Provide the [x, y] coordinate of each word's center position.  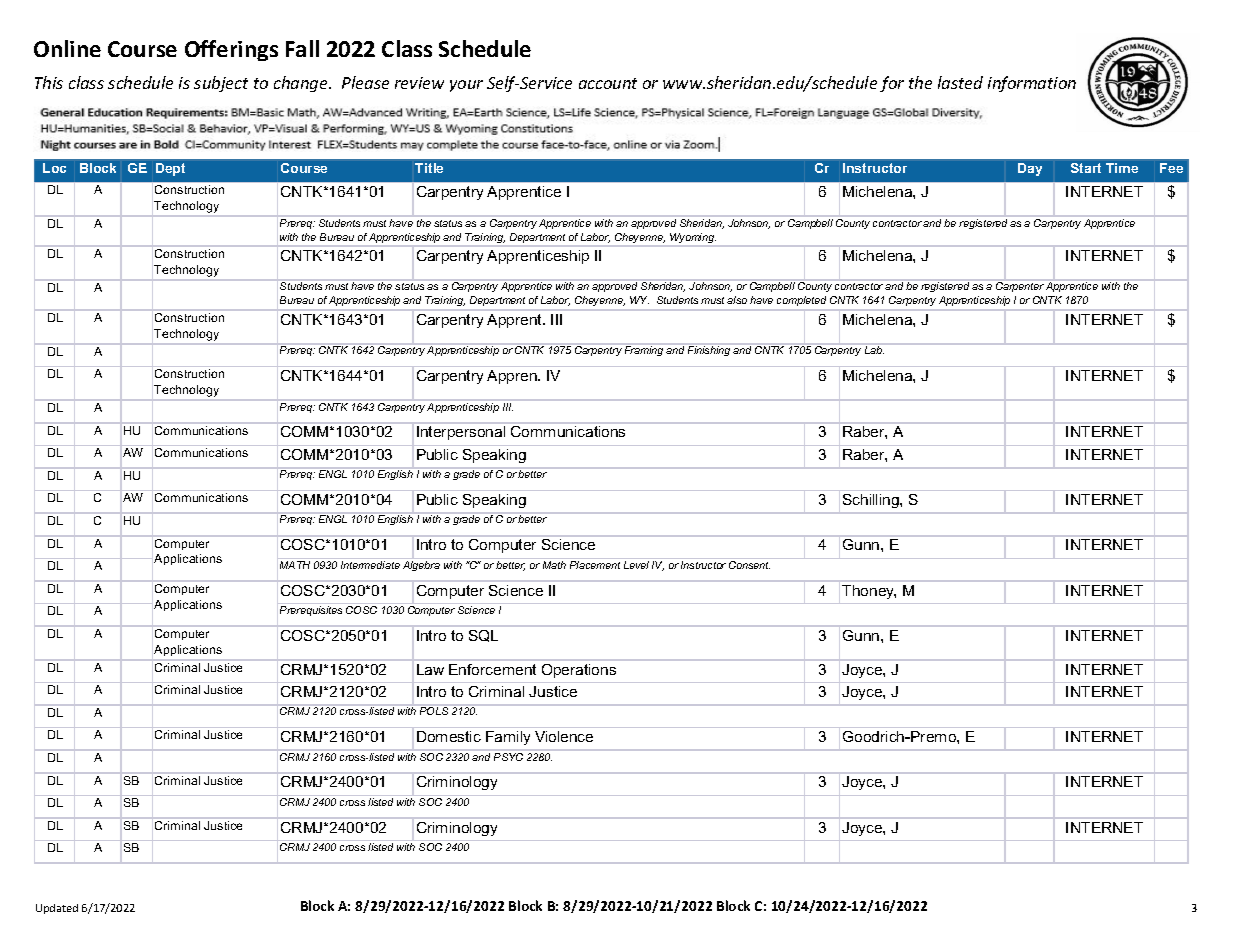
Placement [595, 565]
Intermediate [370, 565]
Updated [57, 909]
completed [801, 301]
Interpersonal [461, 433]
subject [221, 84]
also [737, 300]
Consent [749, 565]
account [608, 83]
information [1032, 84]
